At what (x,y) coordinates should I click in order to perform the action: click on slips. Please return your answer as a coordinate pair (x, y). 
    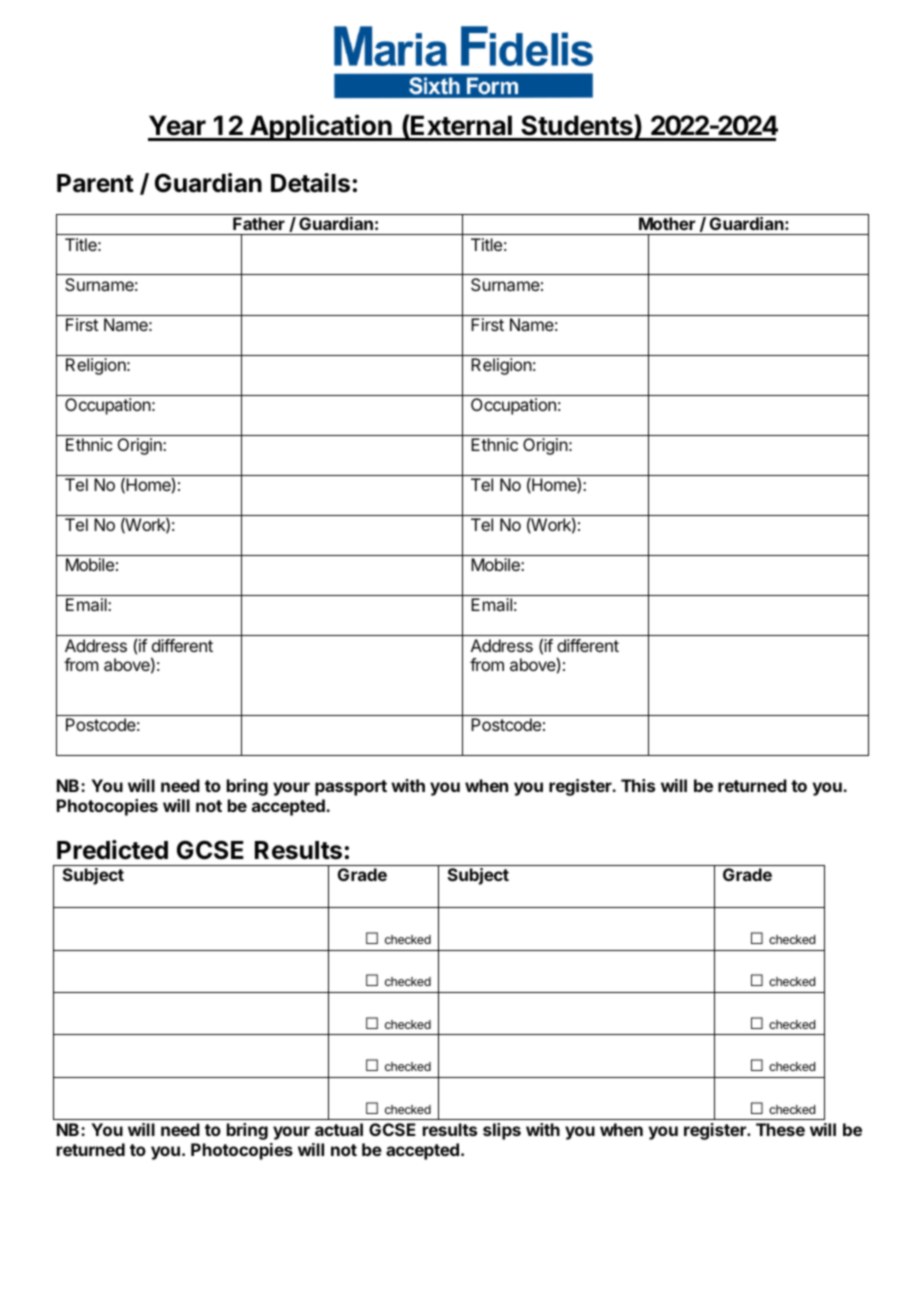
    Looking at the image, I should click on (502, 1131).
